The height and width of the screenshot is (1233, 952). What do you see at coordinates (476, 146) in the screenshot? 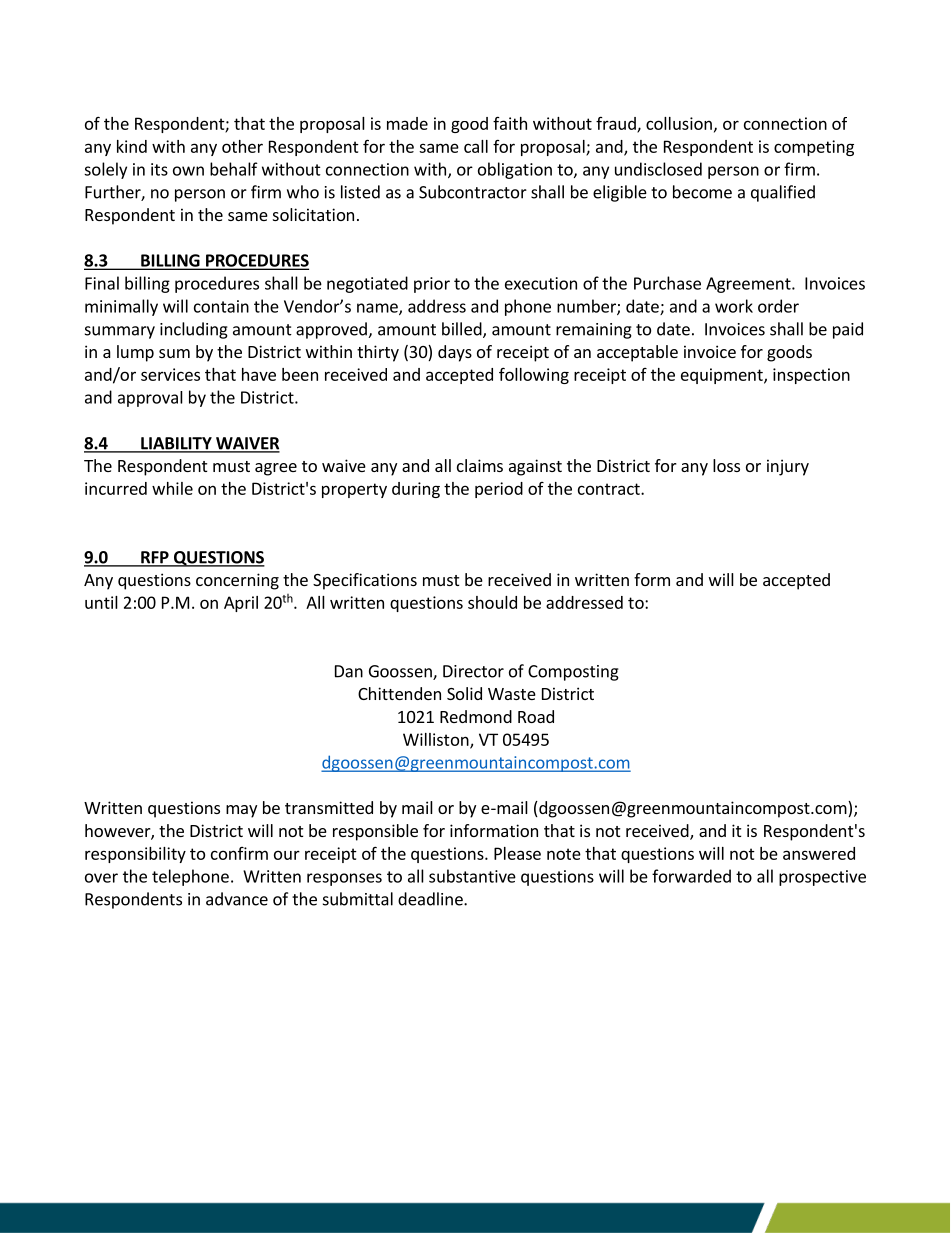
I see `call` at bounding box center [476, 146].
